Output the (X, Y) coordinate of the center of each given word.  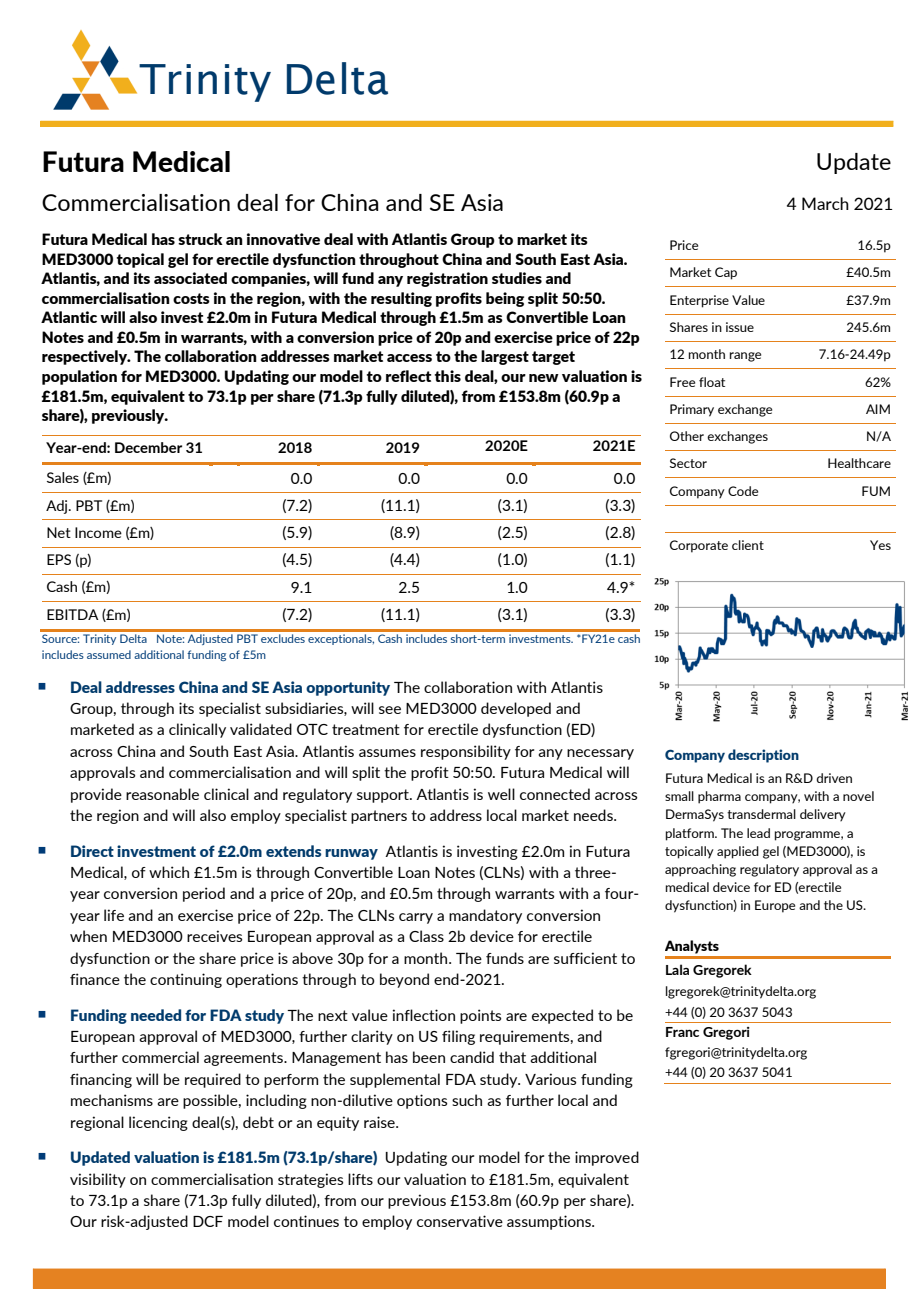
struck (200, 239)
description (763, 756)
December (148, 447)
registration (447, 279)
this (448, 376)
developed (516, 709)
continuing (186, 980)
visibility (98, 1180)
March (825, 203)
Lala (677, 969)
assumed (109, 654)
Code (743, 491)
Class (426, 936)
